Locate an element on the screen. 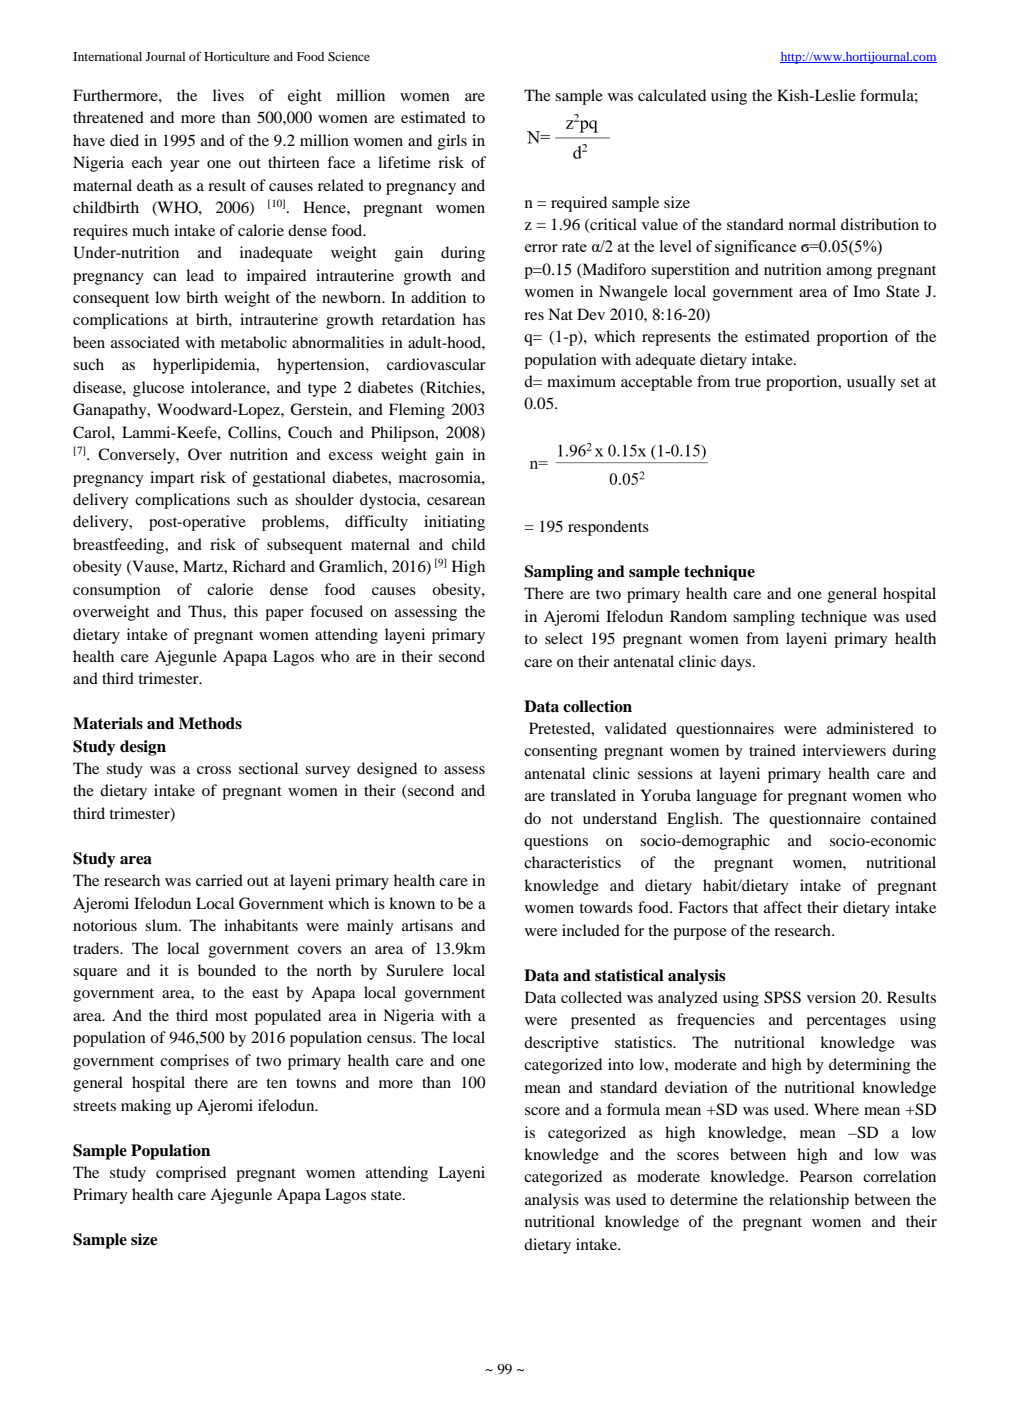 The width and height of the screenshot is (1010, 1428). descriptive is located at coordinates (561, 1044).
